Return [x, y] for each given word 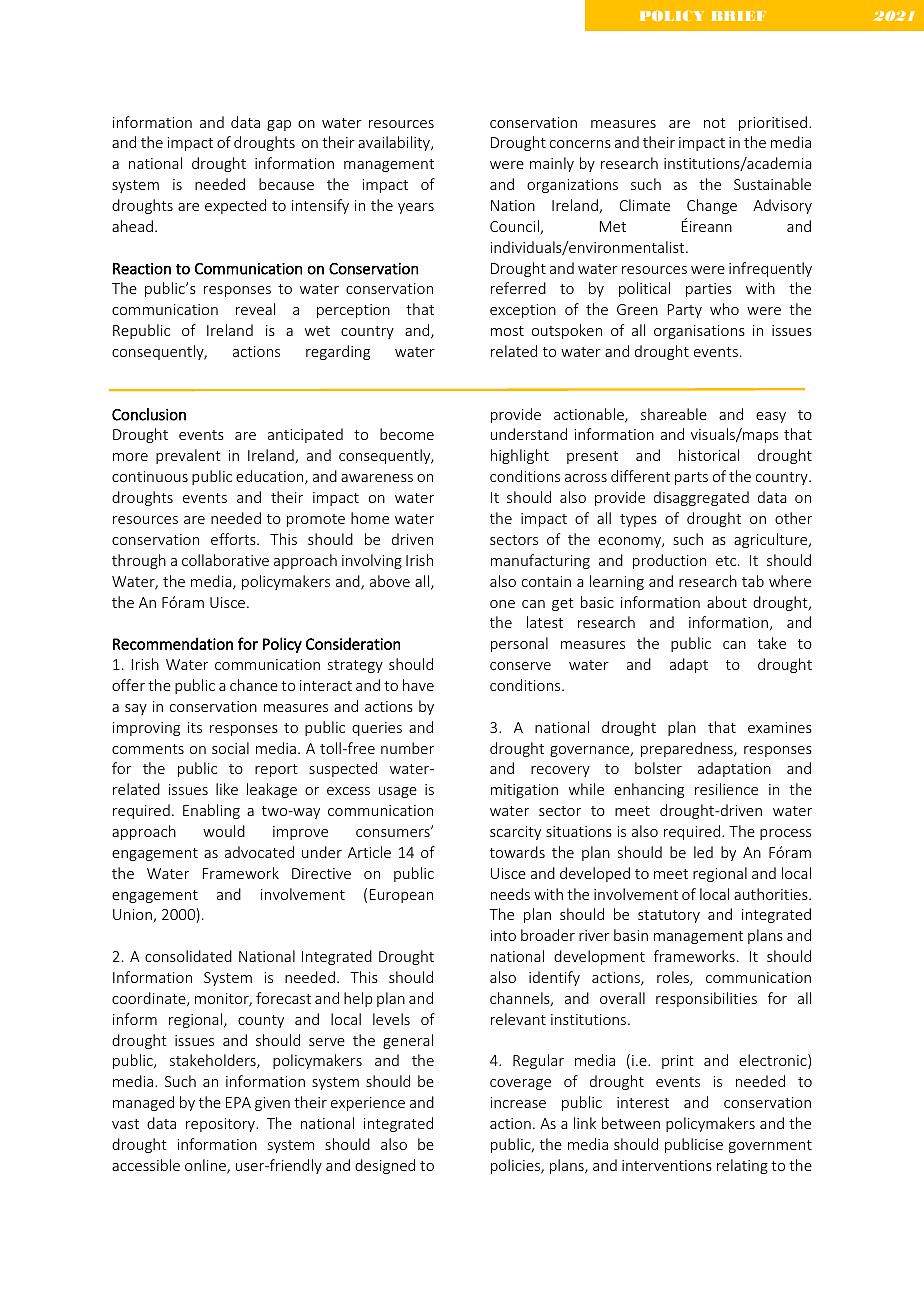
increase [518, 1102]
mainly [552, 164]
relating [742, 1166]
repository [221, 1125]
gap [279, 125]
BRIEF [739, 16]
